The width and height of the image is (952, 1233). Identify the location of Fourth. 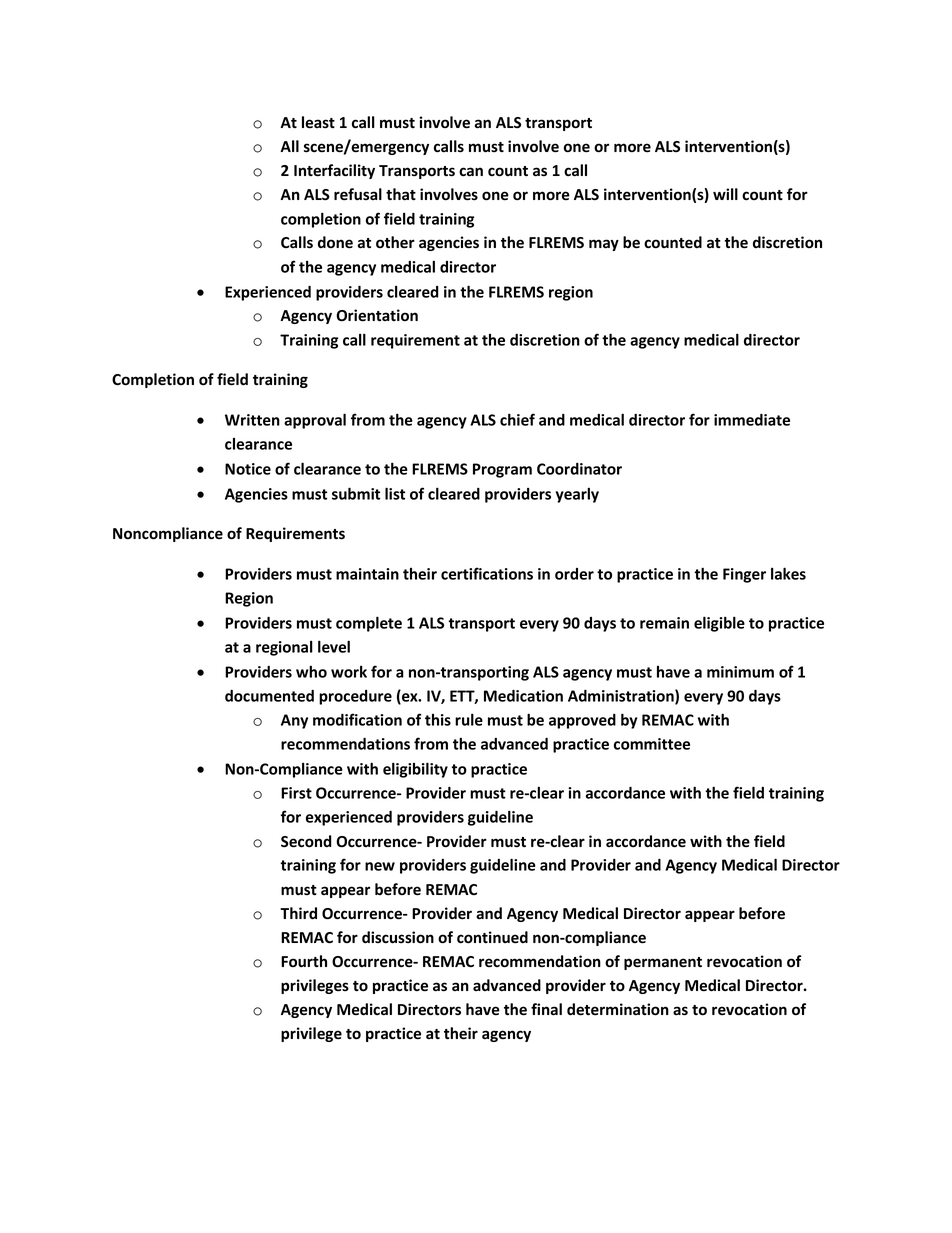
(304, 961).
